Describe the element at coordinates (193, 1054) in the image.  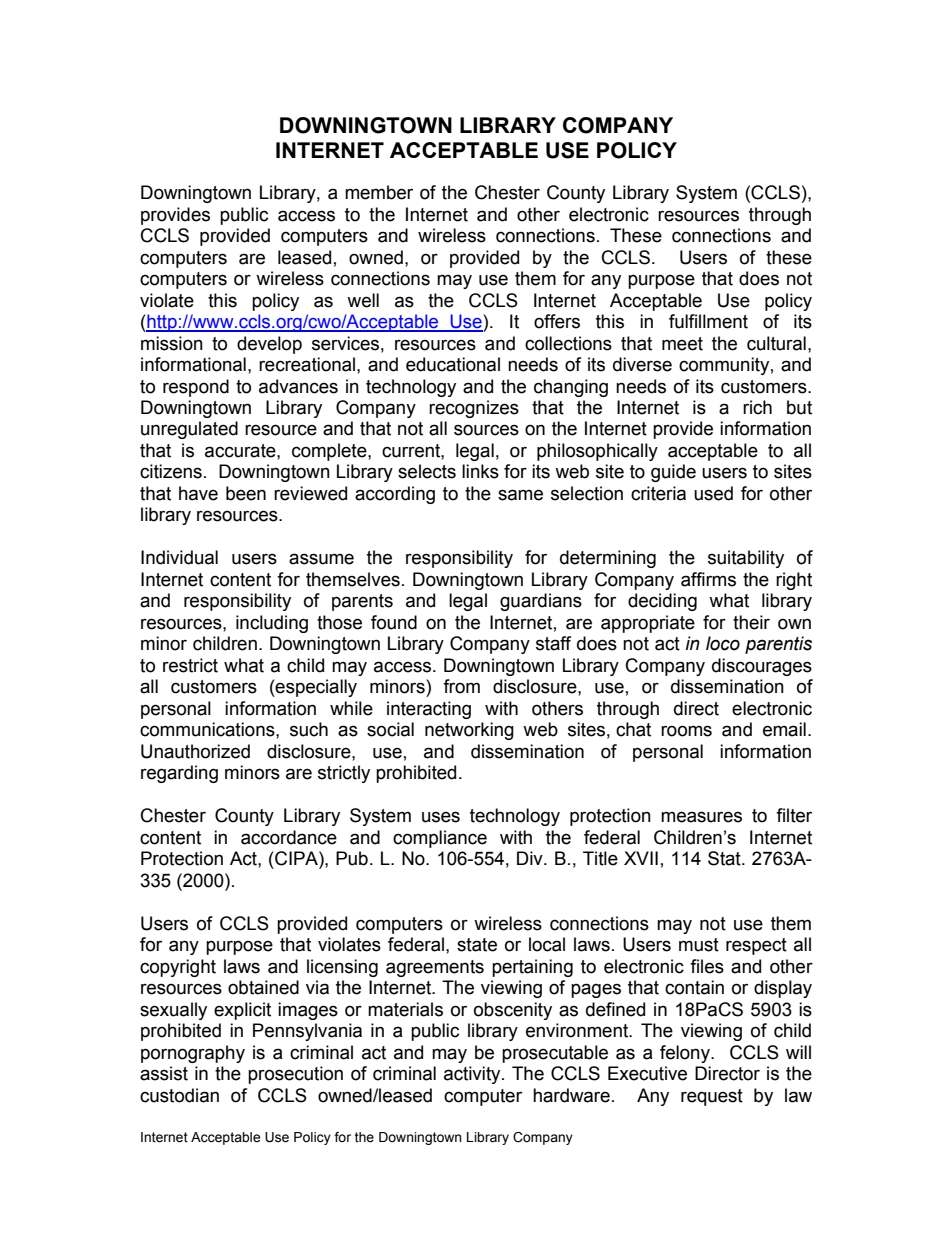
I see `pornography` at that location.
